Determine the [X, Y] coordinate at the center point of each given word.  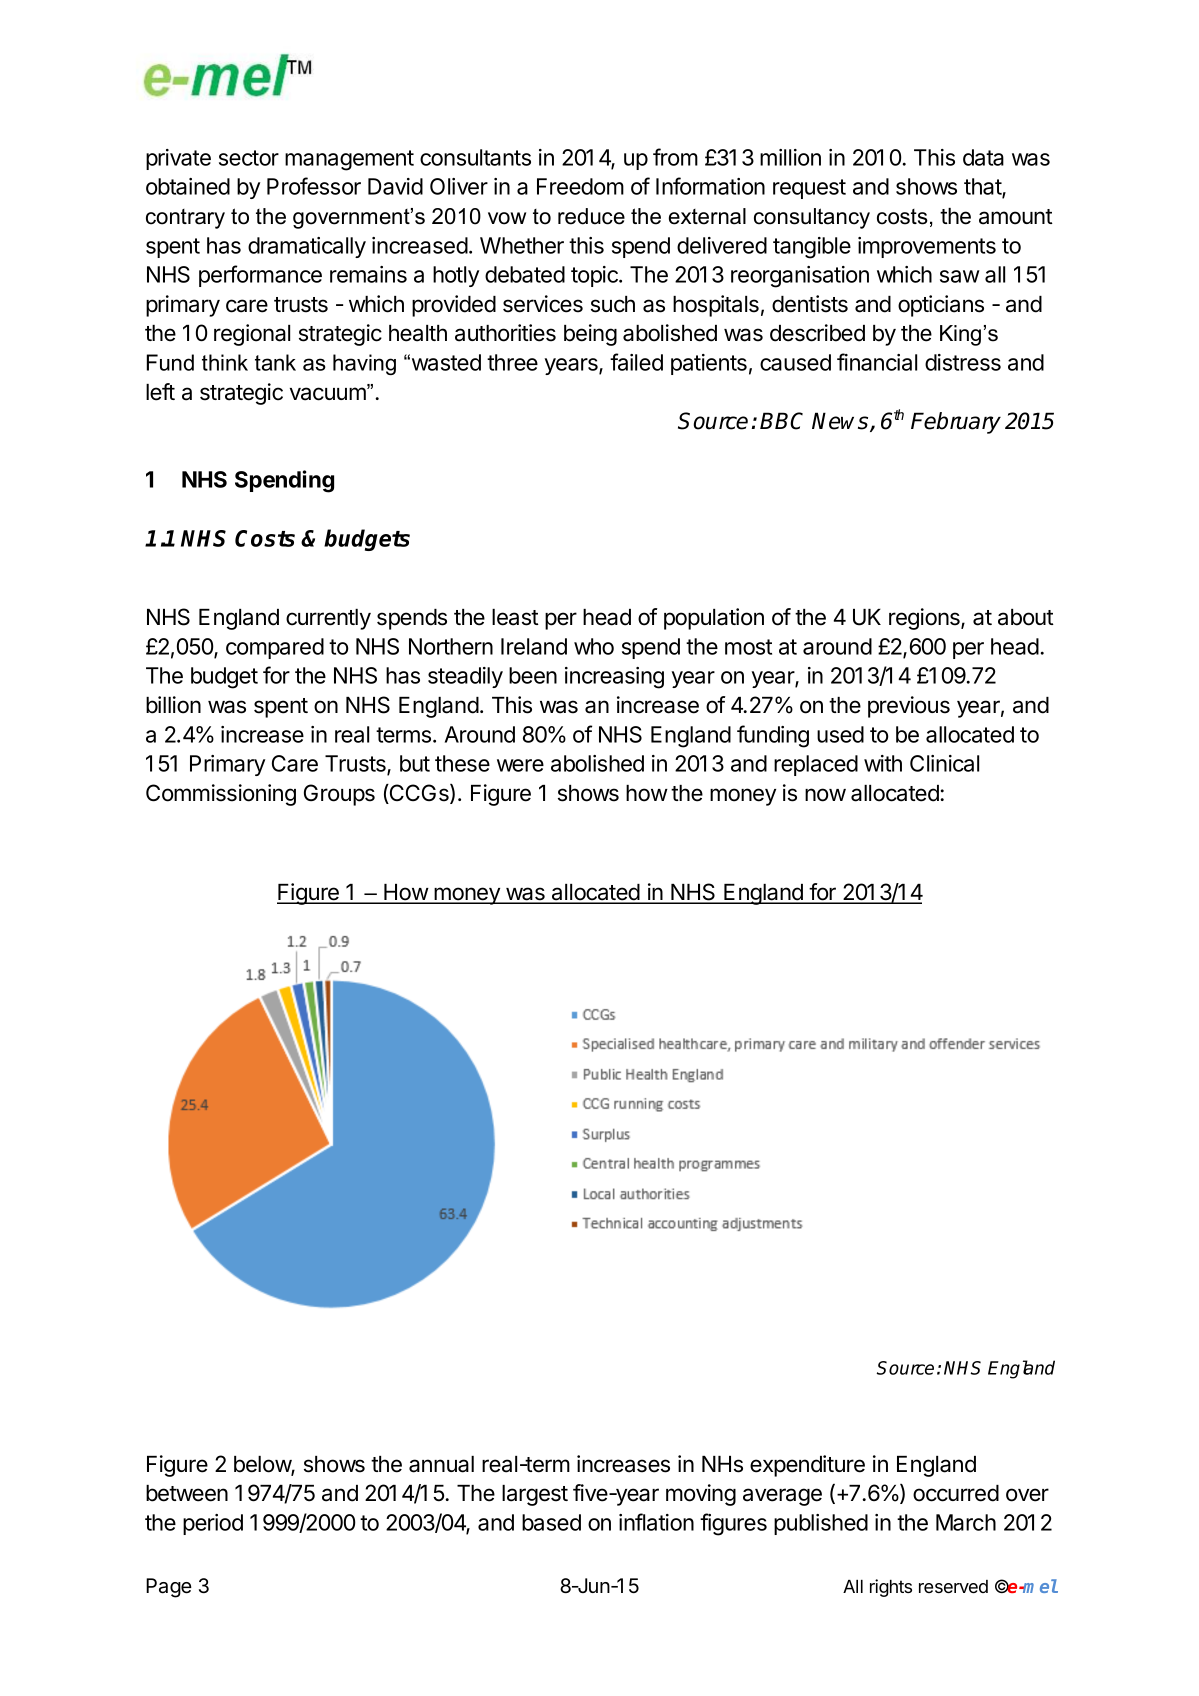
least [515, 617]
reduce [591, 216]
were [520, 765]
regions [925, 619]
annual [441, 1464]
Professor [314, 186]
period [213, 1524]
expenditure [807, 1466]
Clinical [944, 763]
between [187, 1493]
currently [328, 619]
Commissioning [221, 795]
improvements [927, 247]
